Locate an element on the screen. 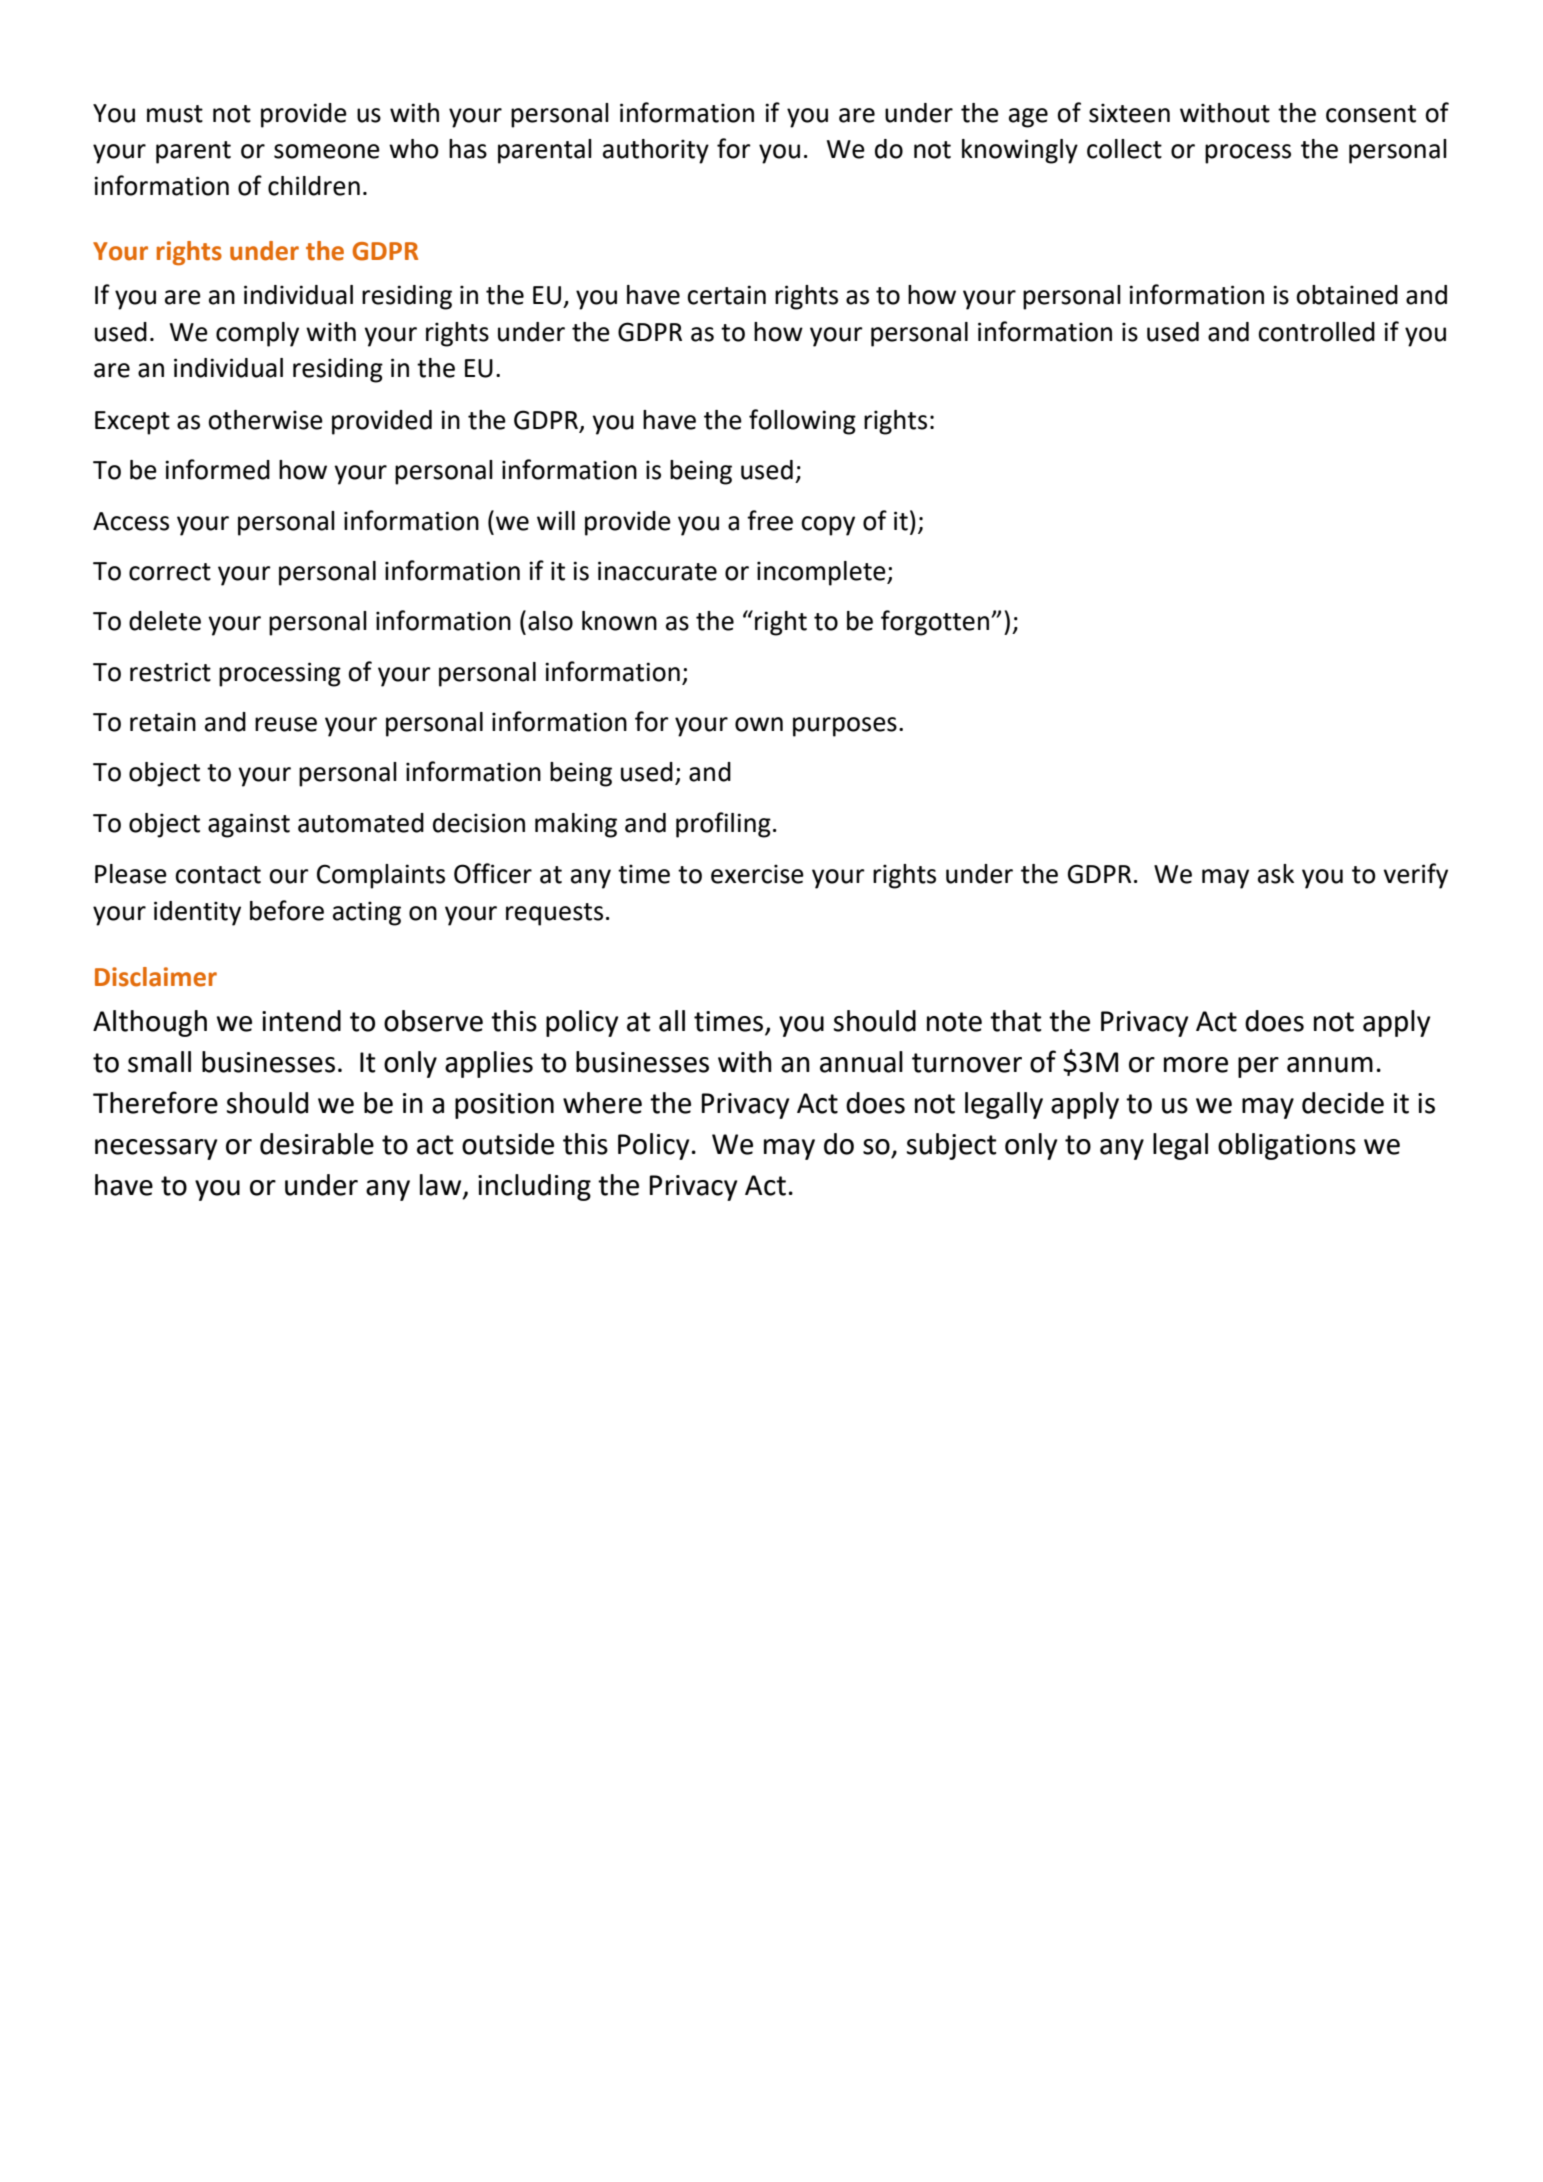  informed is located at coordinates (217, 469).
